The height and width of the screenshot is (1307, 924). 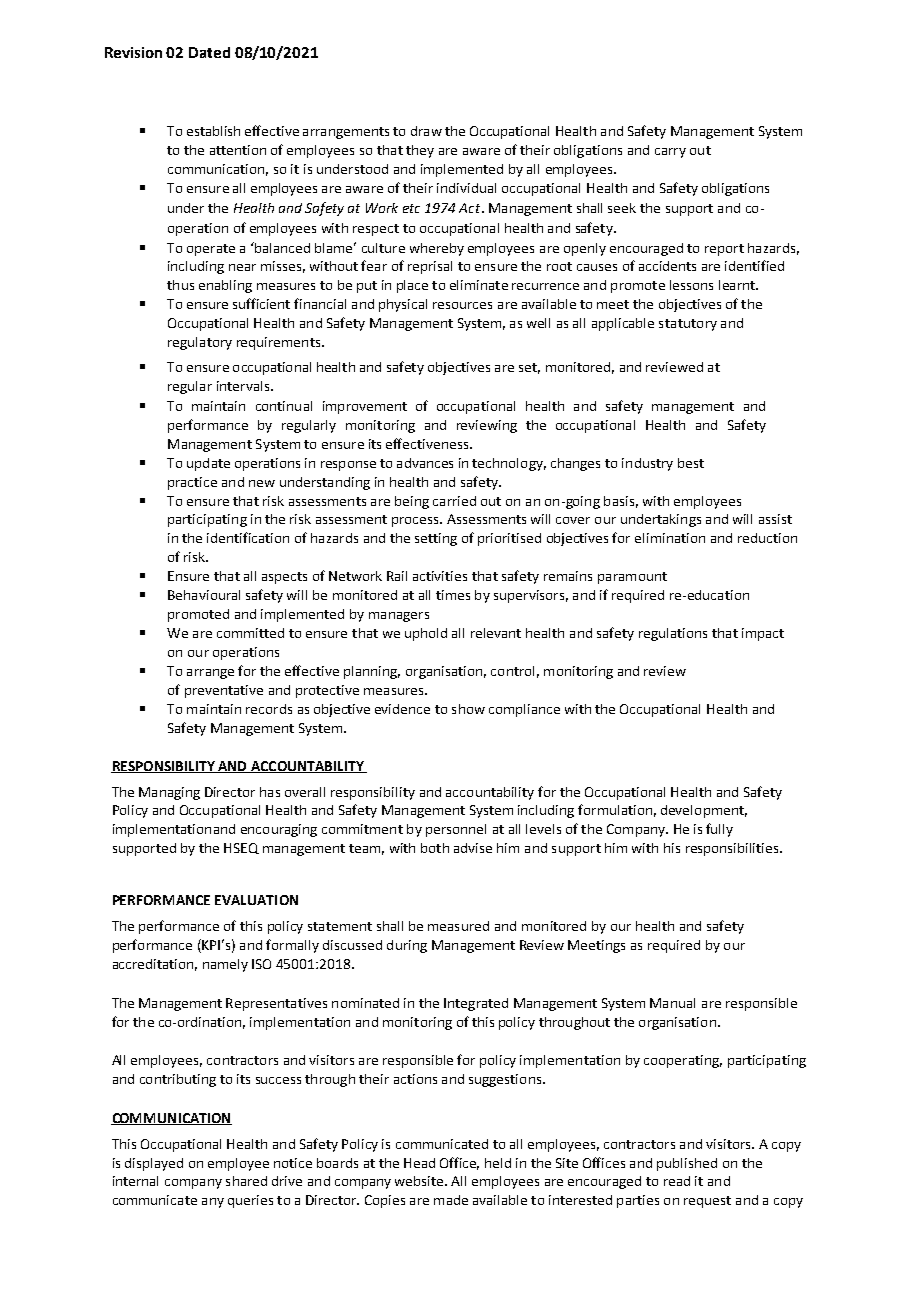 What do you see at coordinates (246, 1181) in the screenshot?
I see `shared` at bounding box center [246, 1181].
